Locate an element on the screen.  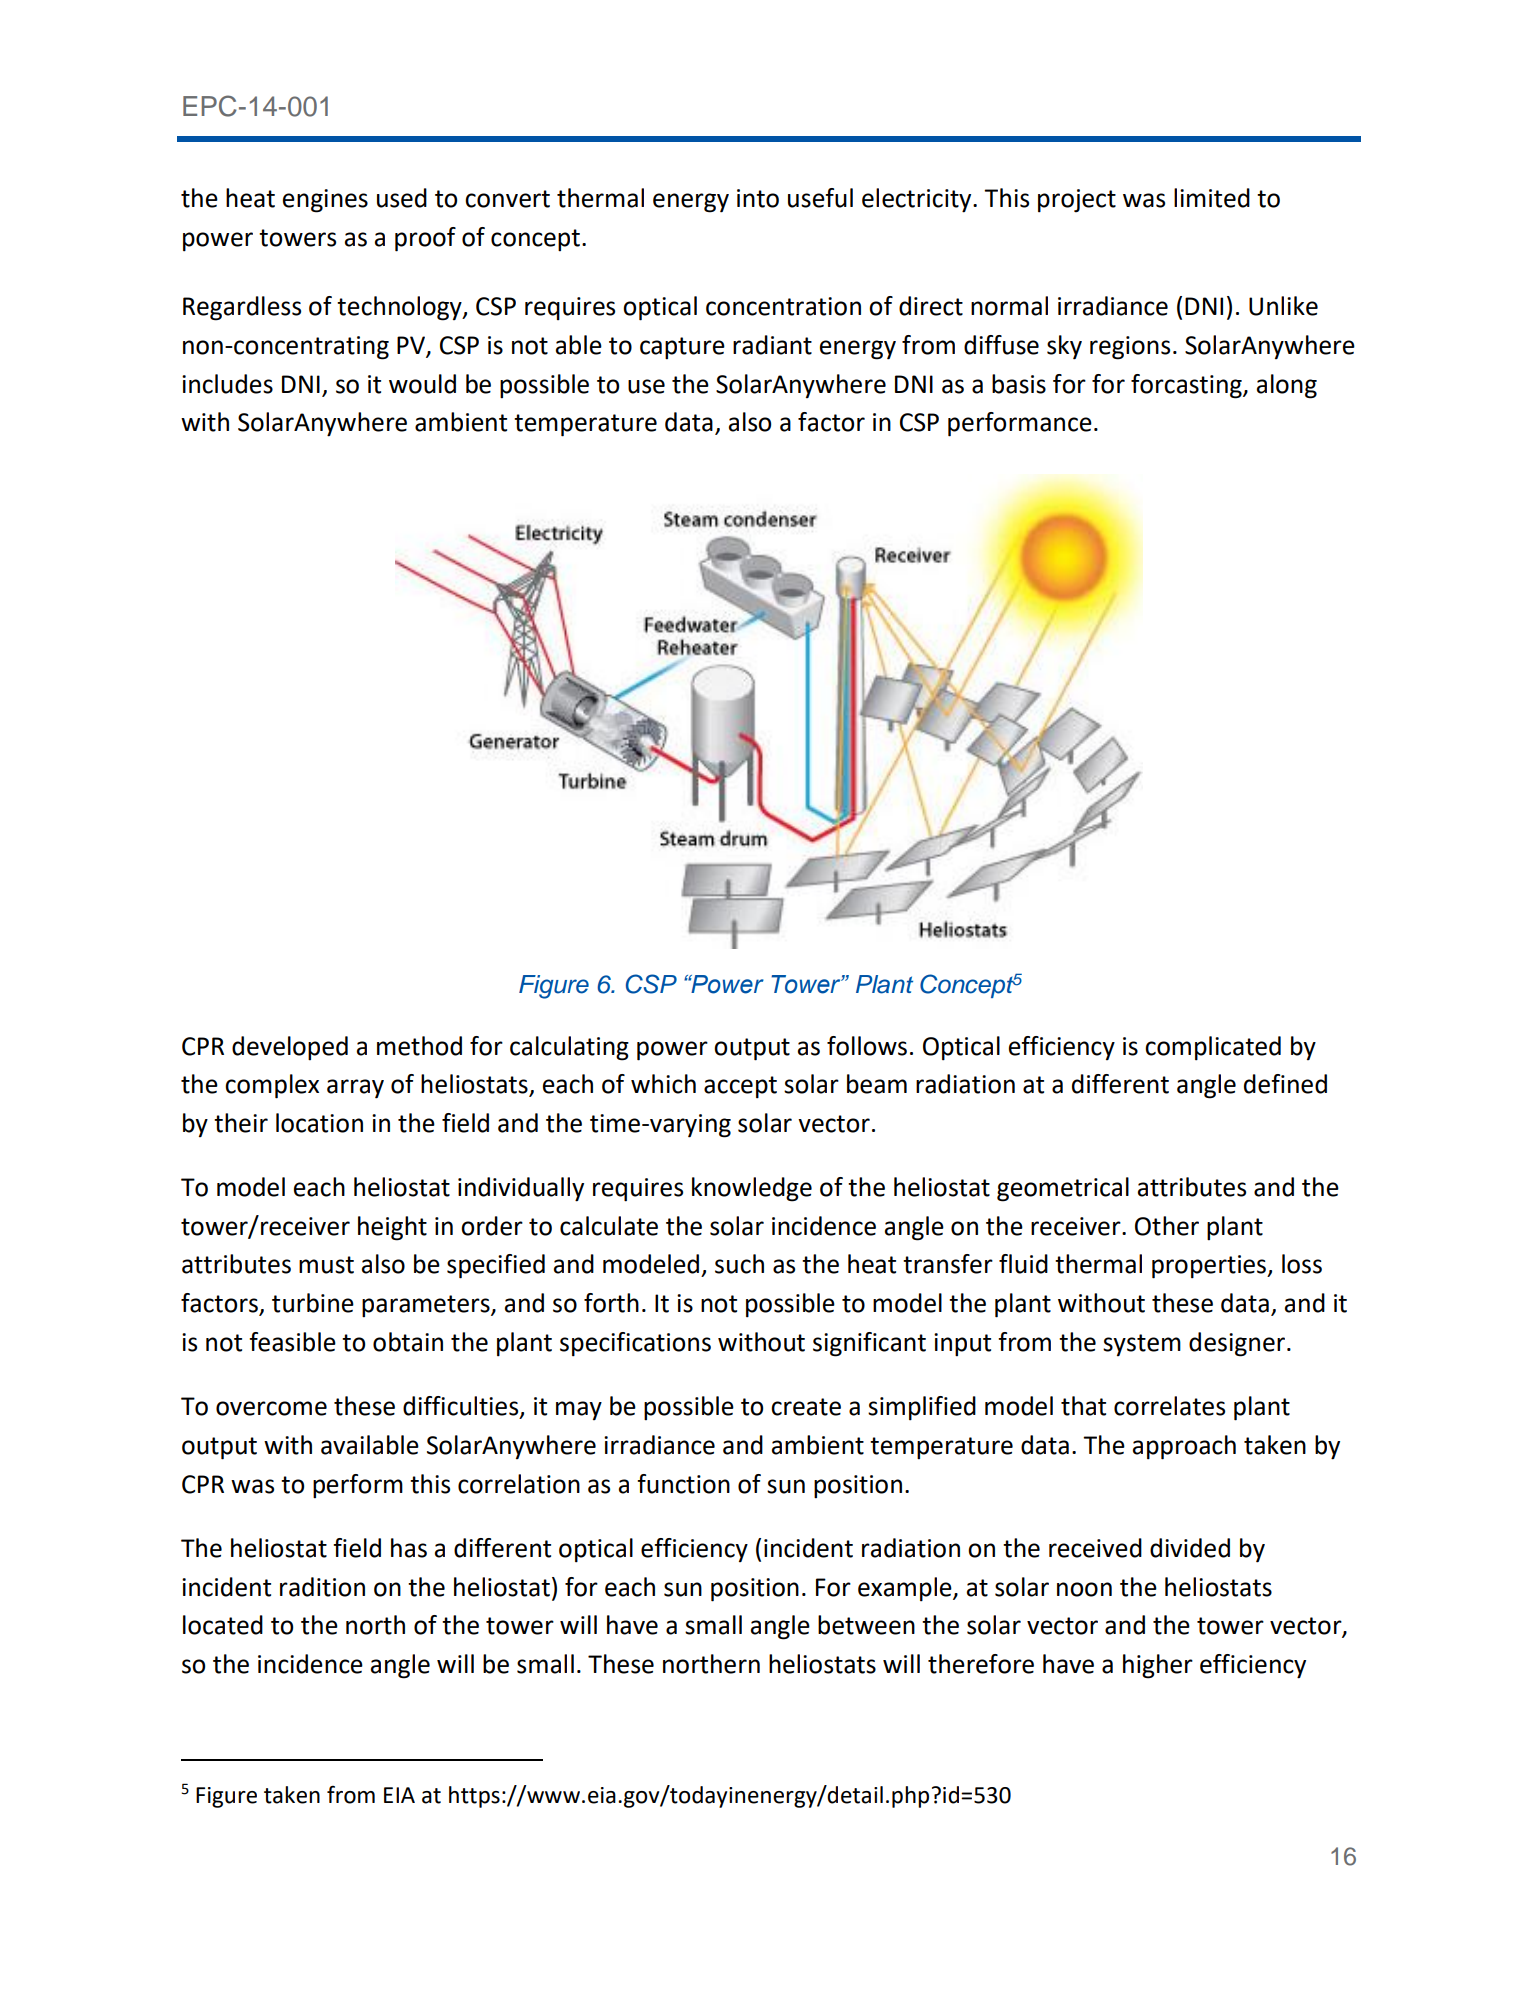
engines is located at coordinates (325, 201).
